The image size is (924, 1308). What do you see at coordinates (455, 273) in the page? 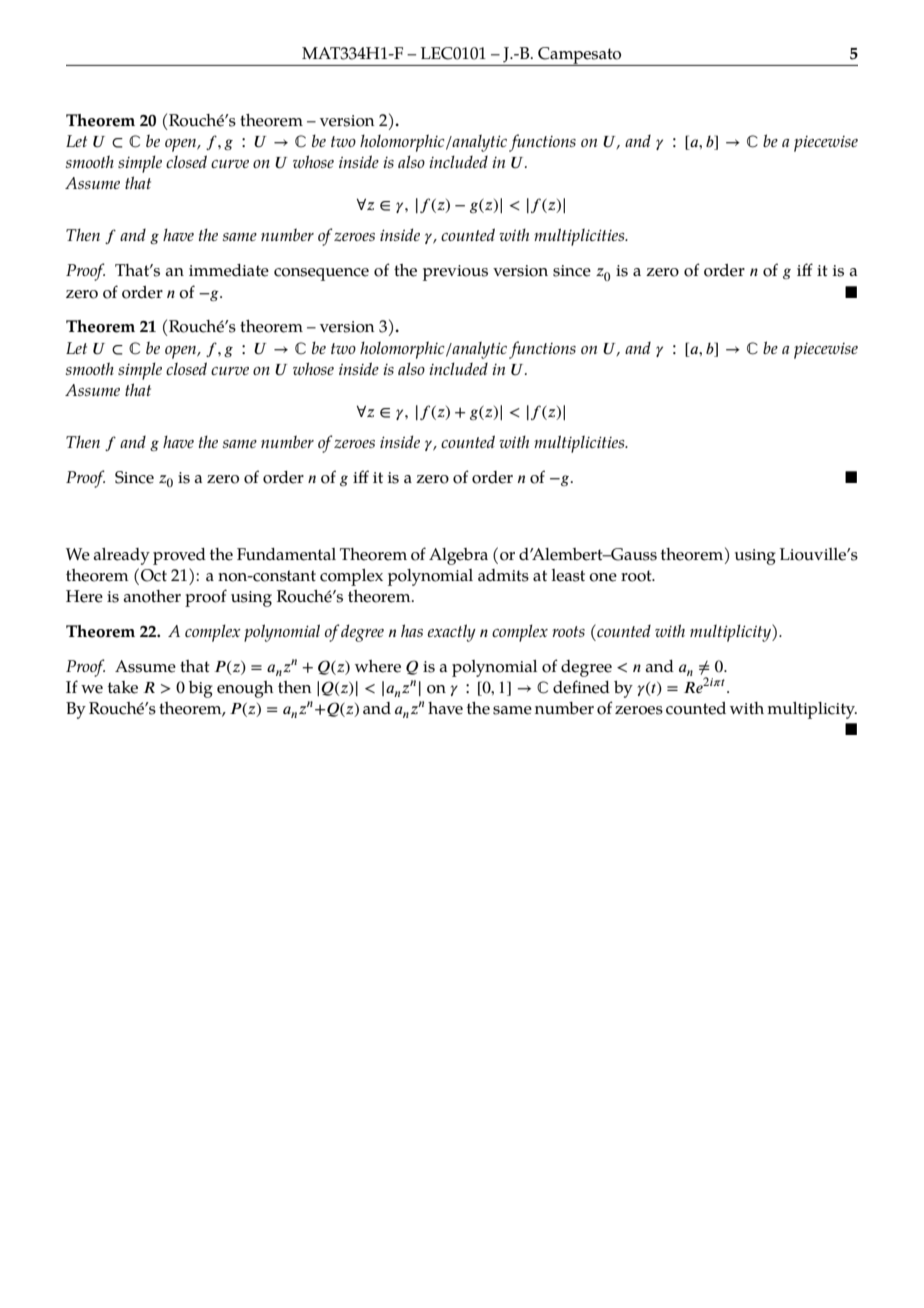
I see `previous` at bounding box center [455, 273].
